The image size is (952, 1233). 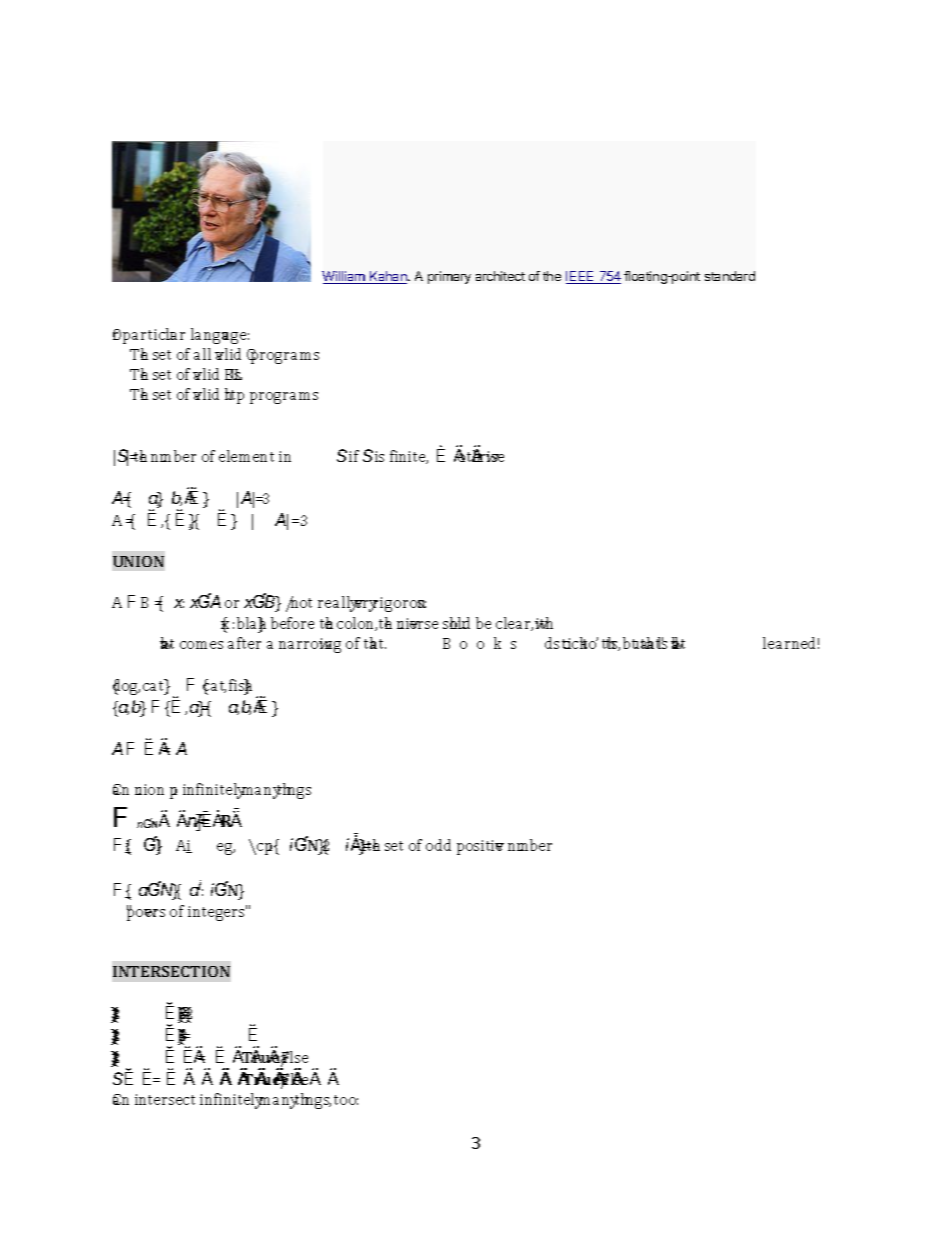 I want to click on but, so click(x=631, y=643).
